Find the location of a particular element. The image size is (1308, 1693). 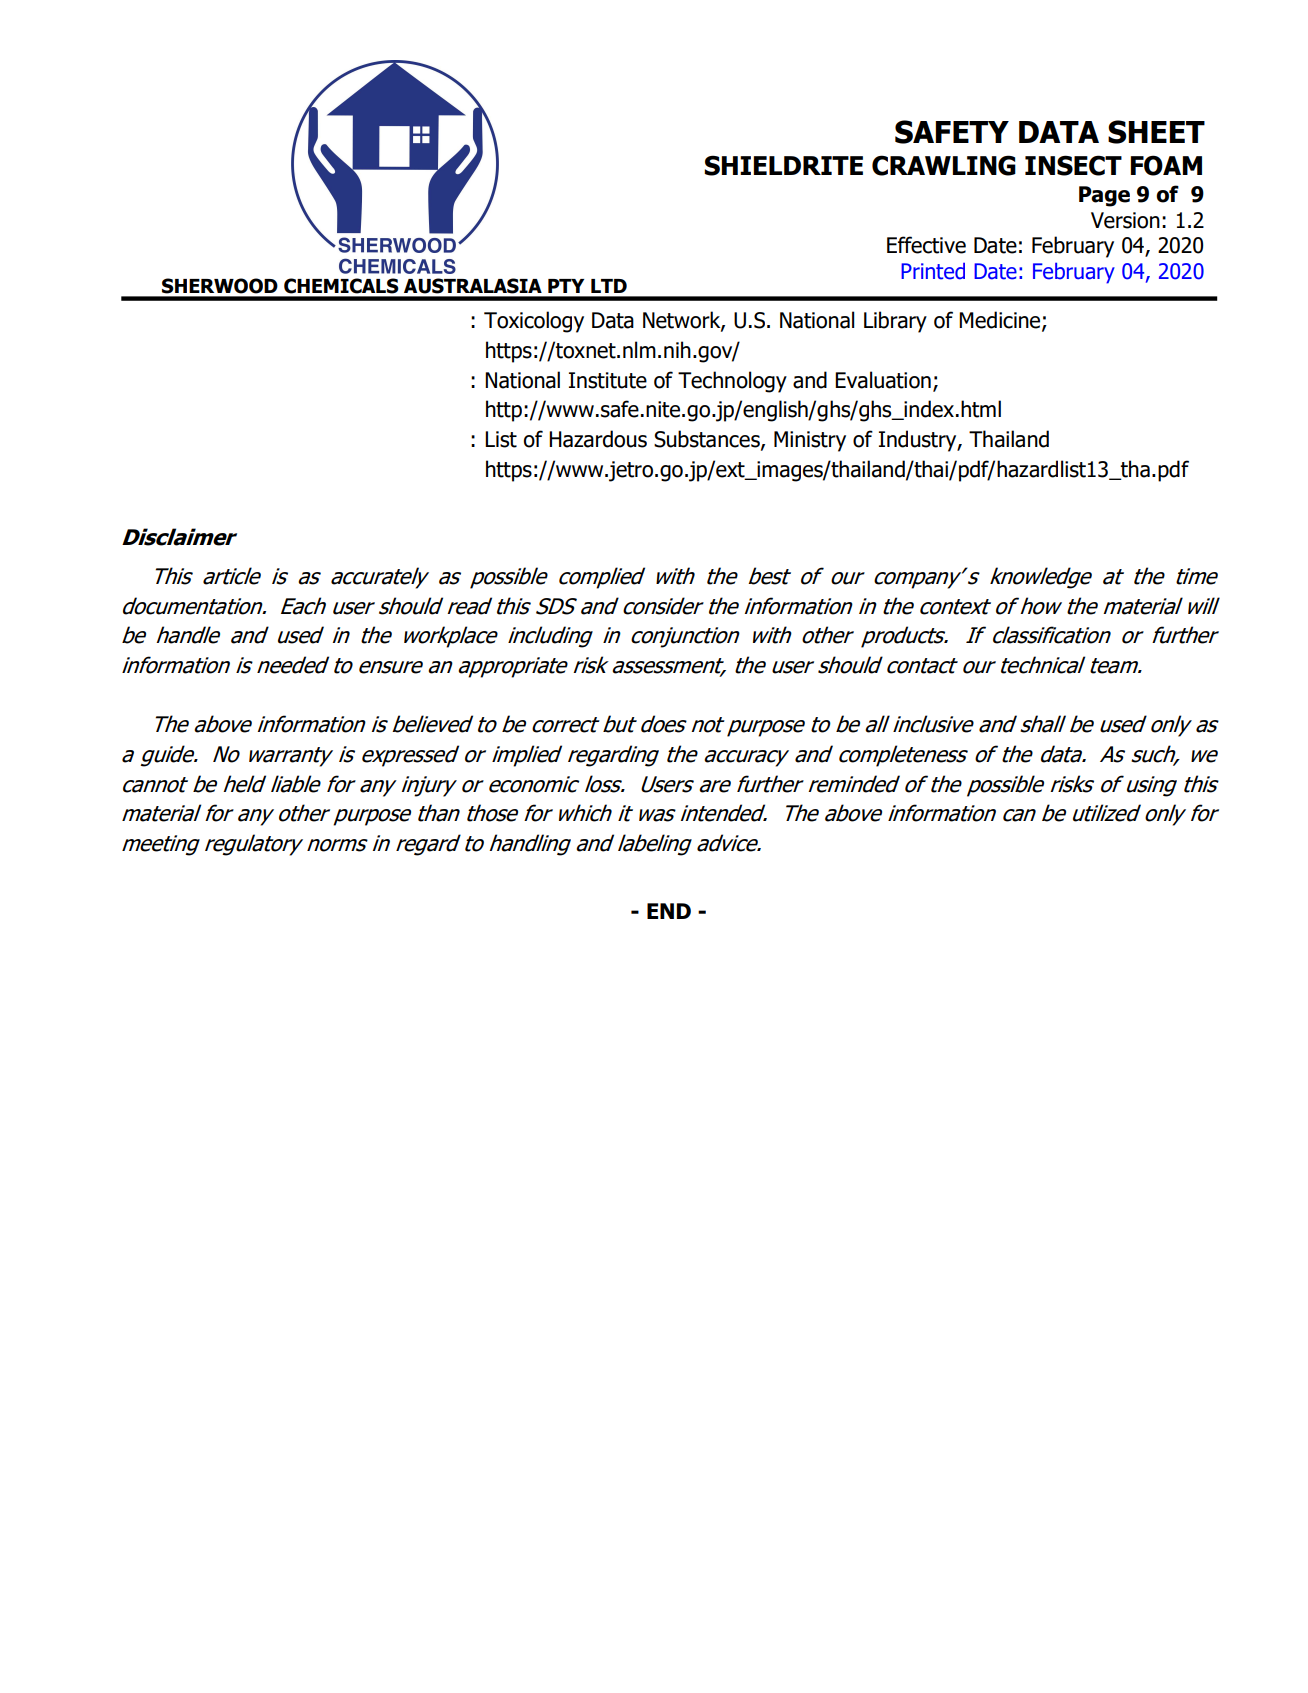

Version is located at coordinates (1125, 220).
